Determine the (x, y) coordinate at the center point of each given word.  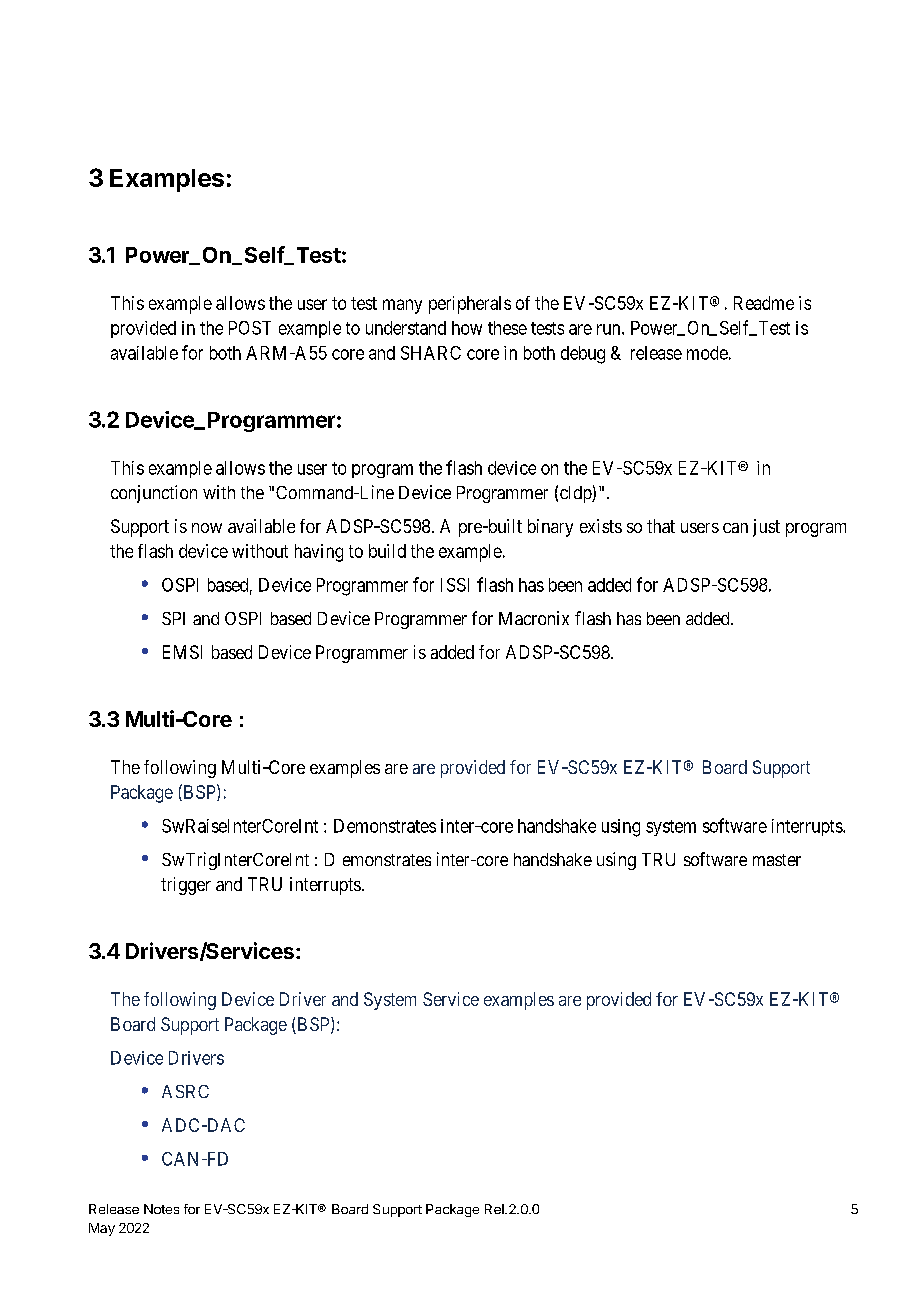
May (102, 1229)
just (766, 528)
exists (601, 526)
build (387, 551)
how (467, 328)
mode (707, 353)
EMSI (182, 652)
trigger (186, 886)
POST (250, 328)
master (777, 860)
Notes (161, 1209)
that (661, 526)
